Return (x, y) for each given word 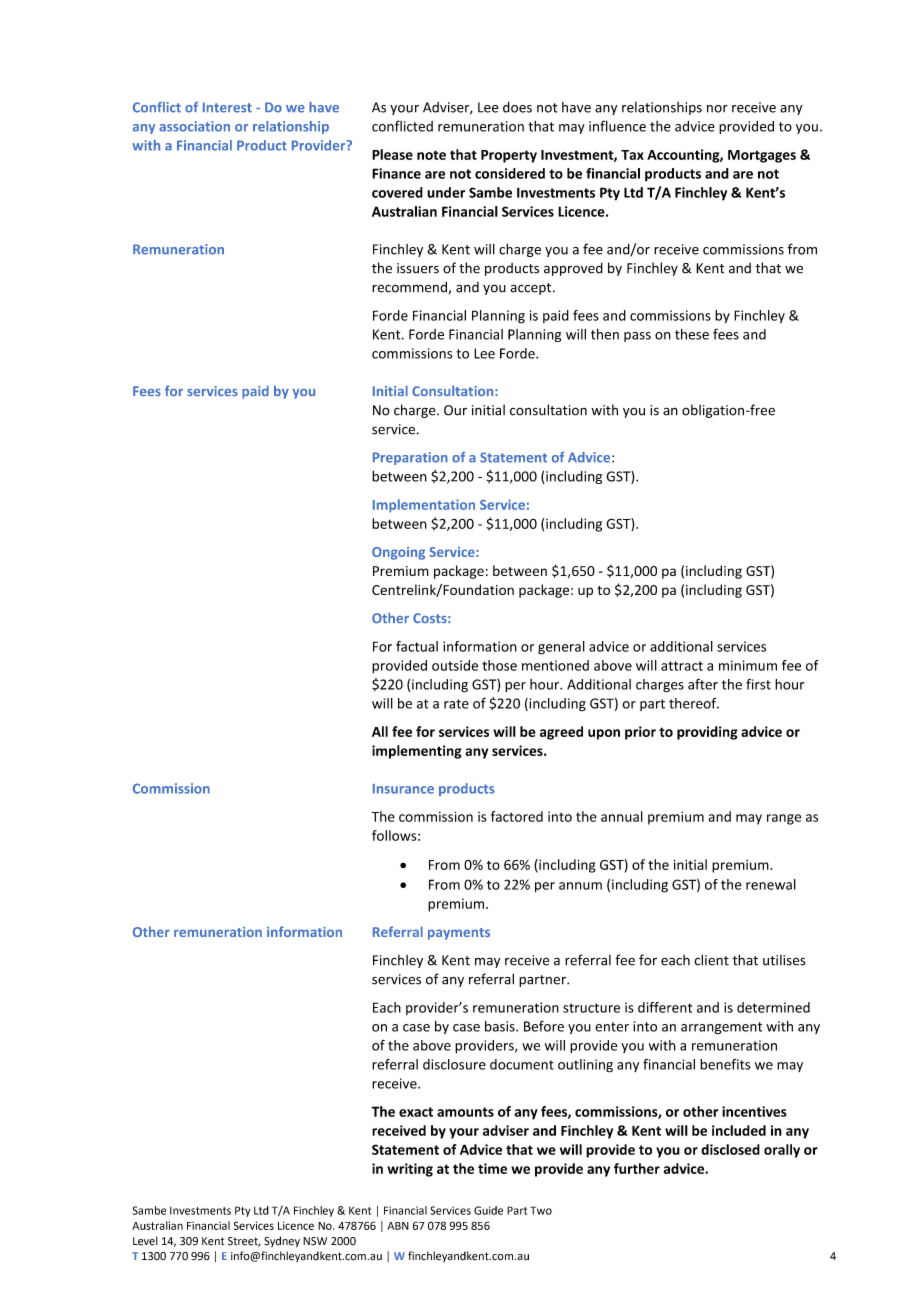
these (692, 334)
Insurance (403, 789)
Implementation (424, 506)
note (431, 155)
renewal (771, 884)
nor (717, 109)
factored (517, 816)
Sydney (282, 1242)
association (194, 126)
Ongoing (398, 553)
